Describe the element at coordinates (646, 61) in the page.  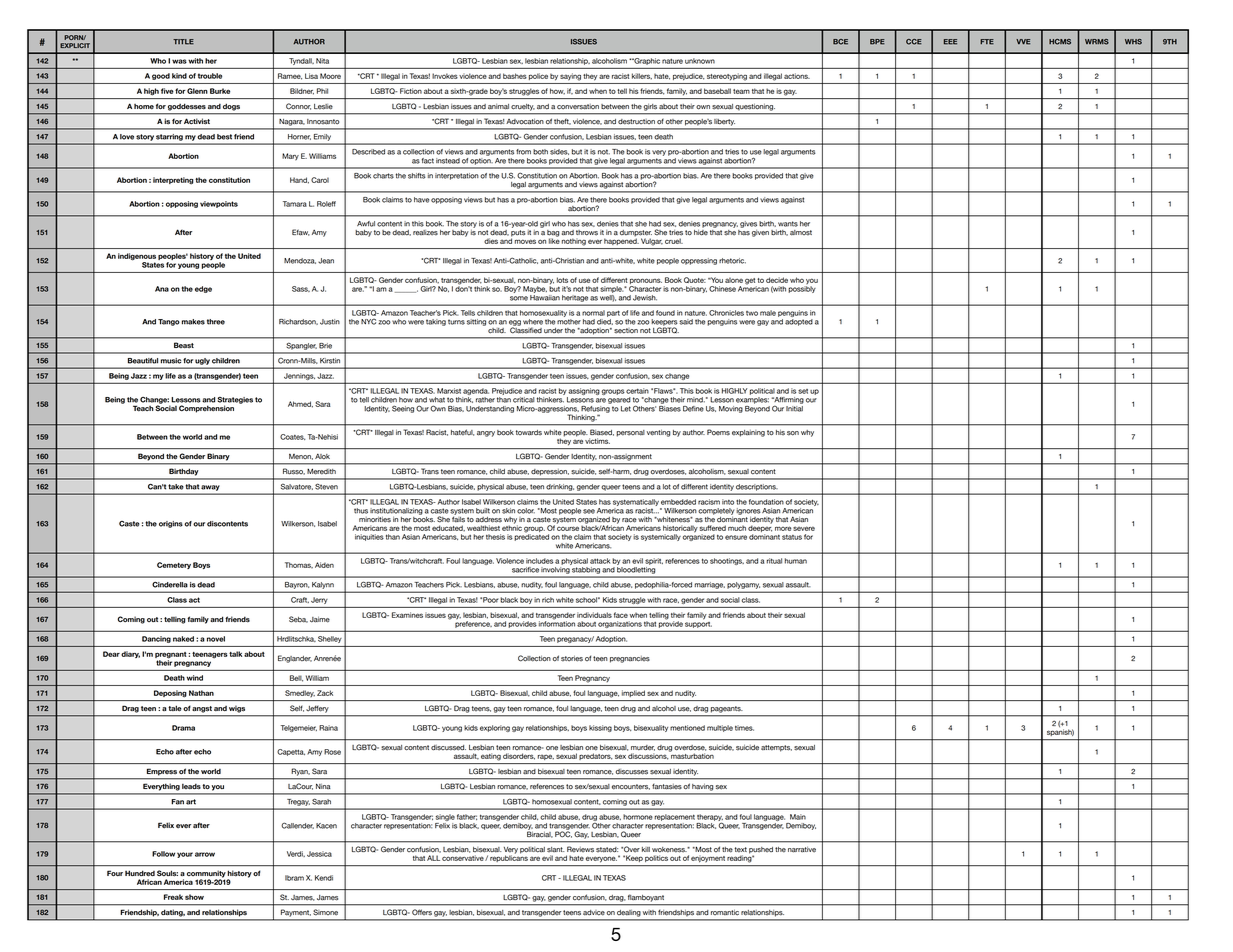
I see `Graphic` at that location.
